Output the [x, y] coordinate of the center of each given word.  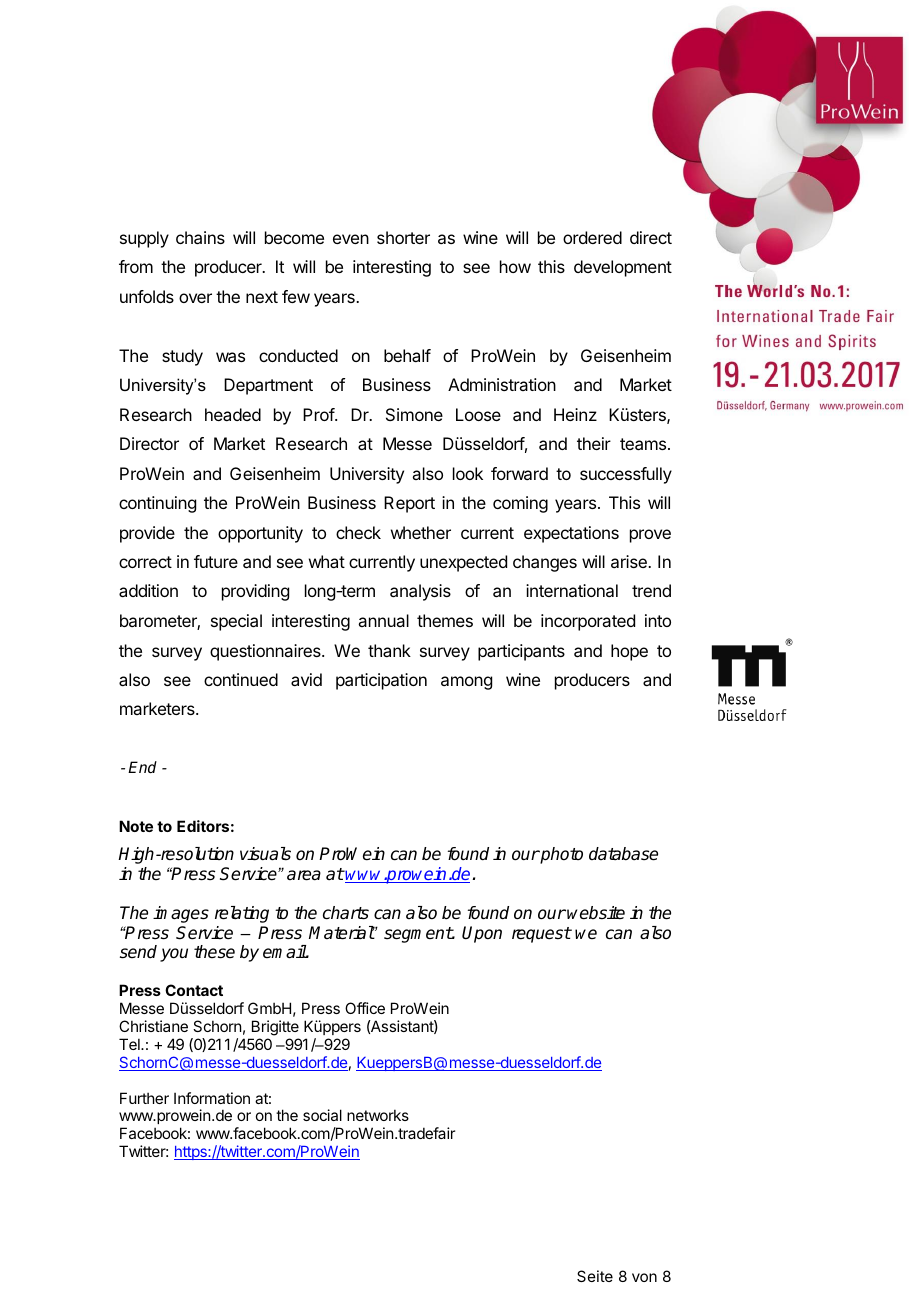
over [195, 298]
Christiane [153, 1026]
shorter [403, 237]
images [181, 914]
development [623, 268]
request [541, 935]
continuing [157, 504]
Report [409, 504]
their [594, 443]
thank [389, 650]
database [623, 854]
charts [346, 913]
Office [365, 1008]
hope [629, 652]
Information [212, 1098]
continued [241, 679]
